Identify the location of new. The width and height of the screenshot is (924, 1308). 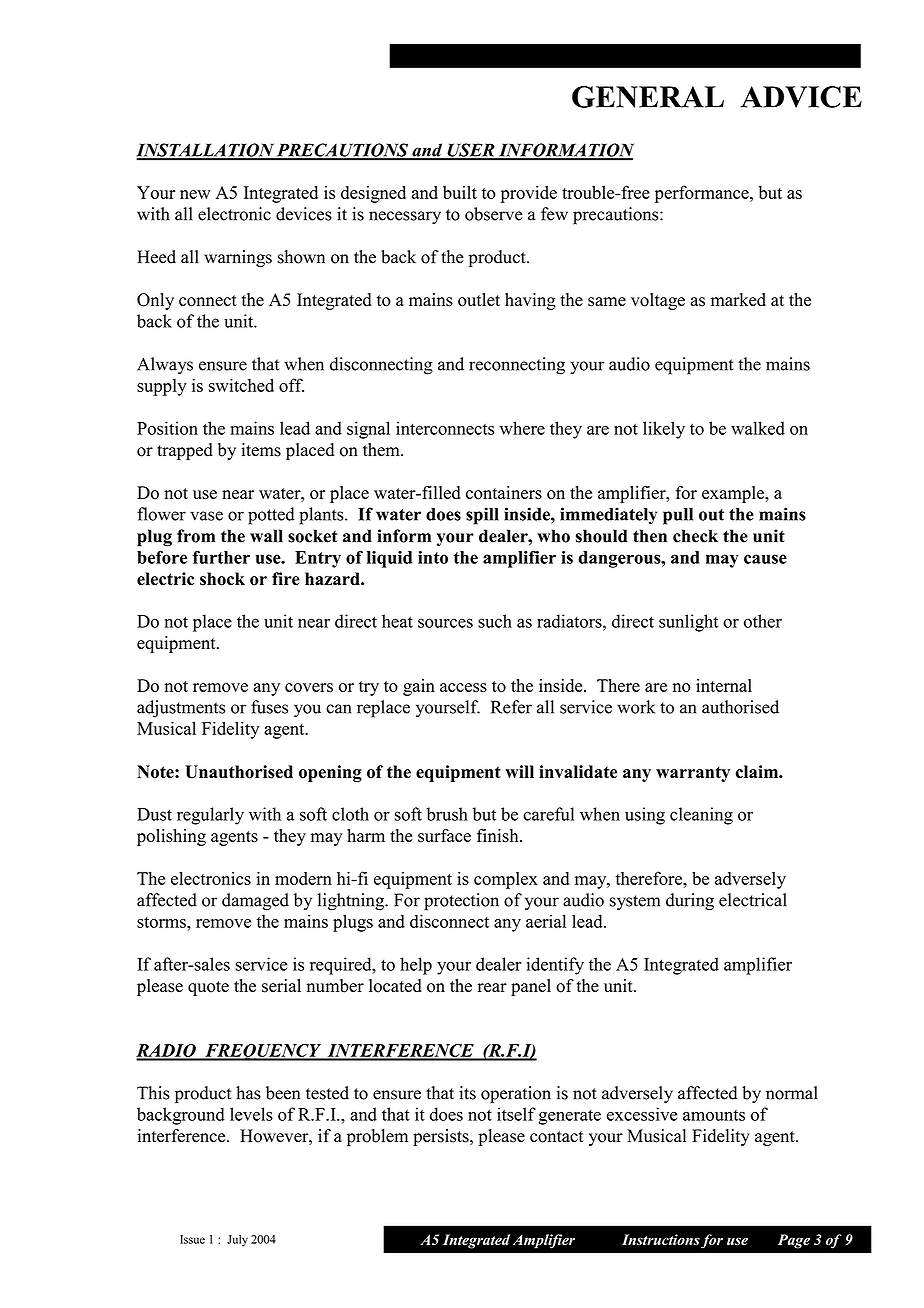
(195, 194).
